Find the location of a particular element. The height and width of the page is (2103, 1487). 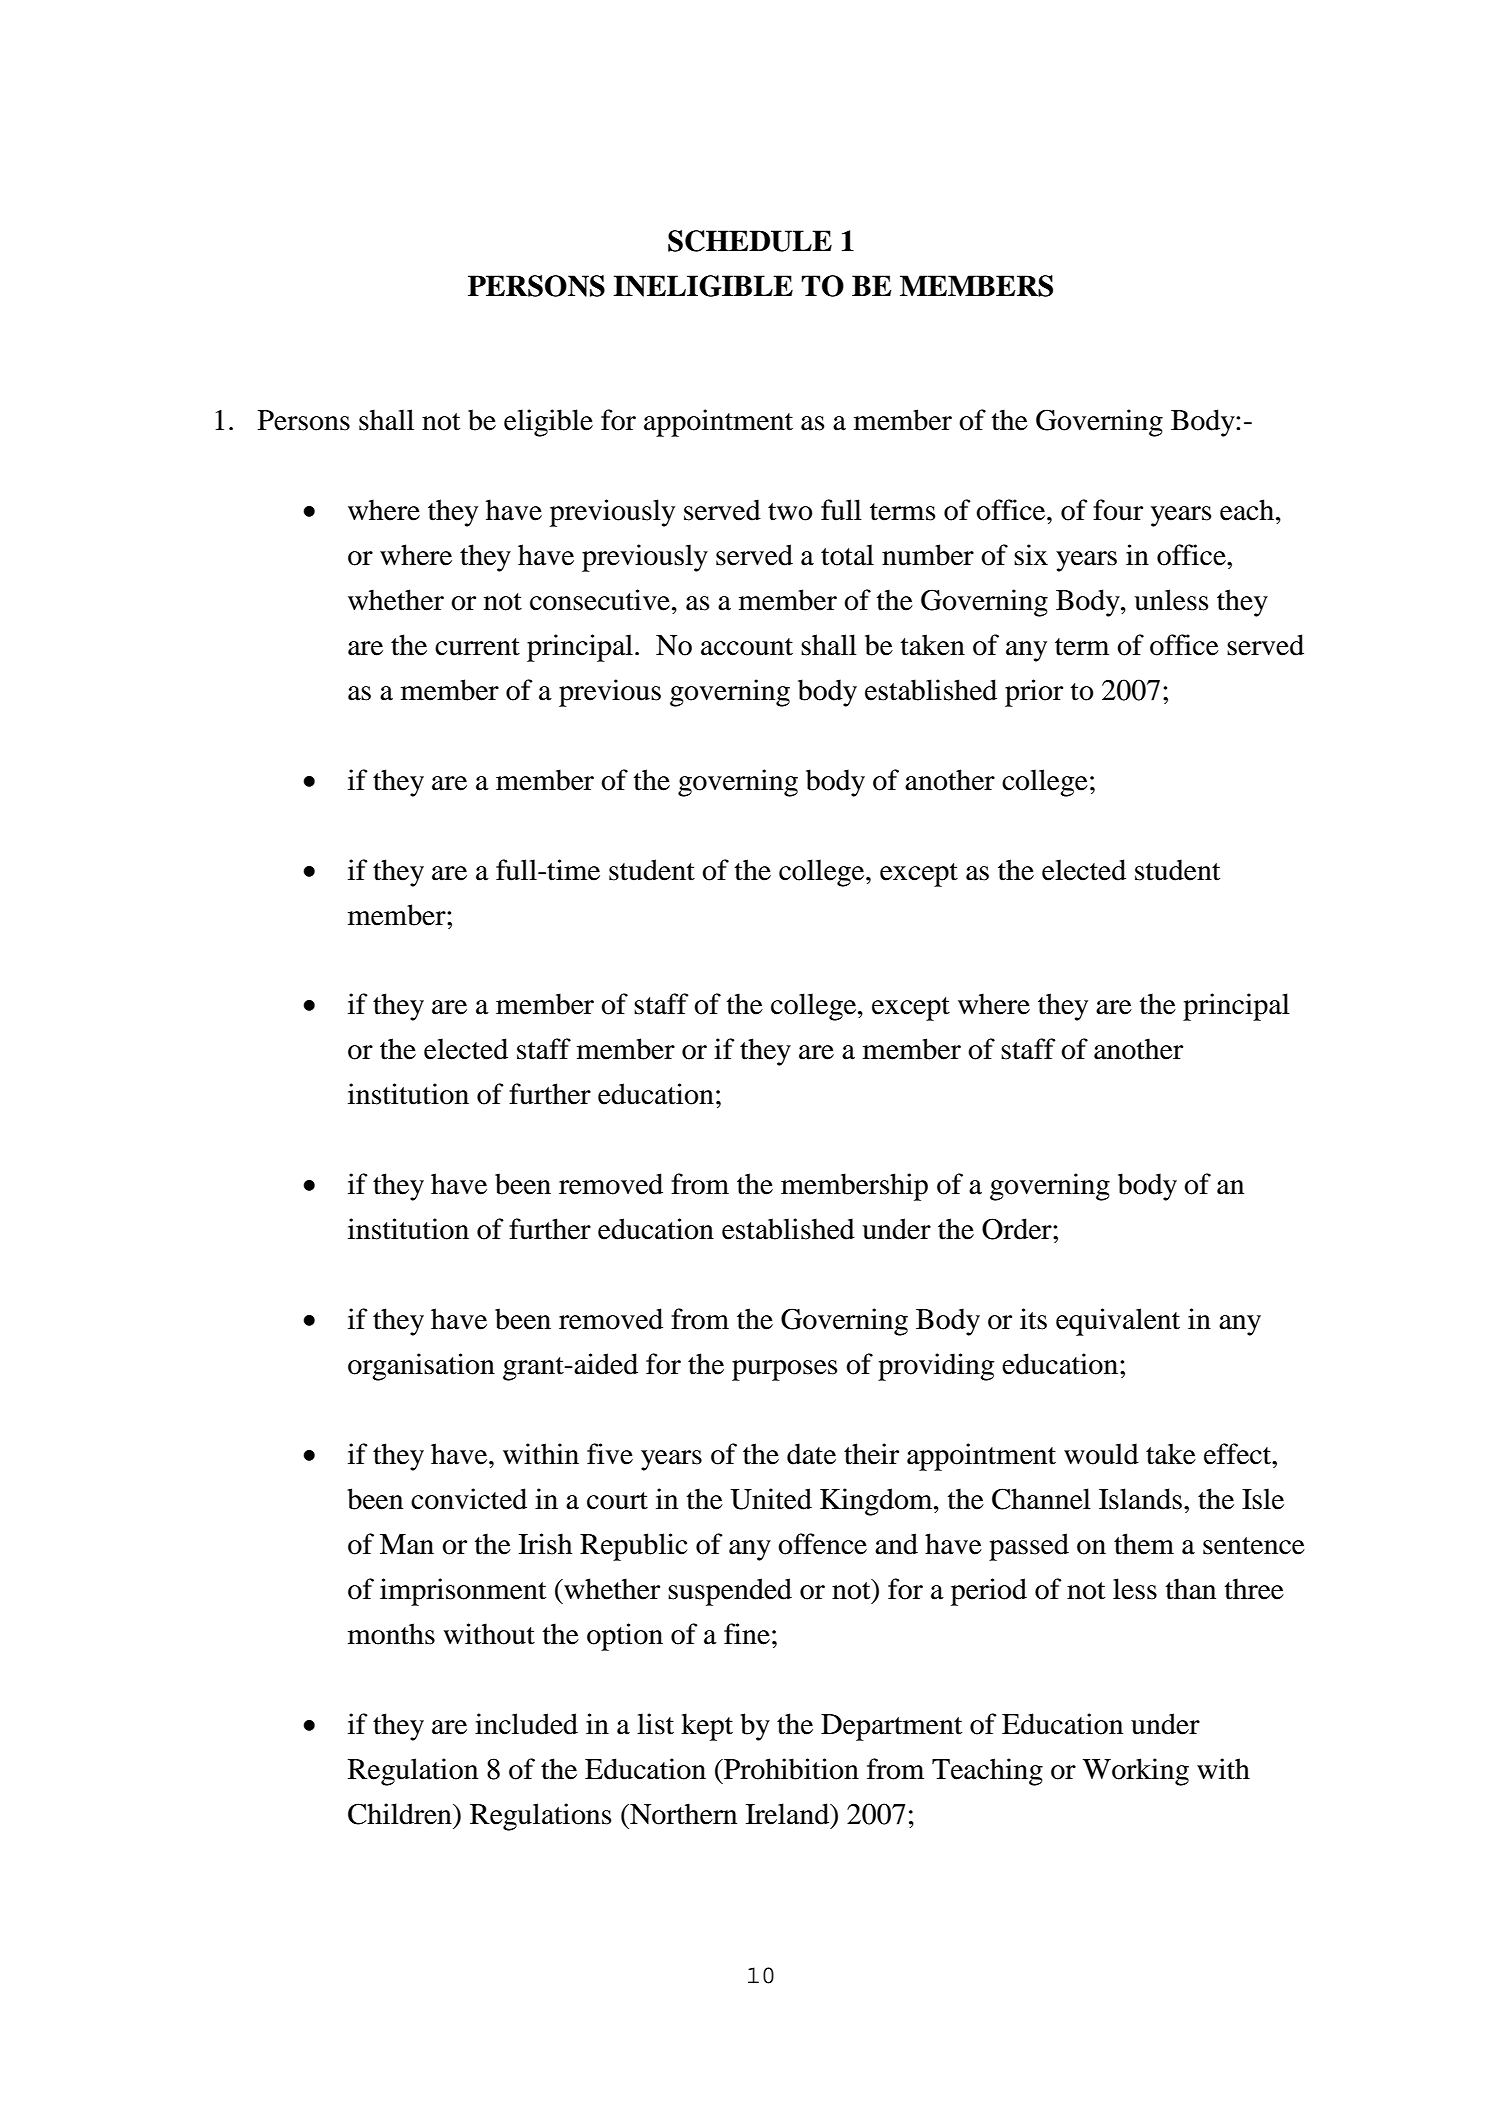

SCHEDULE is located at coordinates (750, 241).
